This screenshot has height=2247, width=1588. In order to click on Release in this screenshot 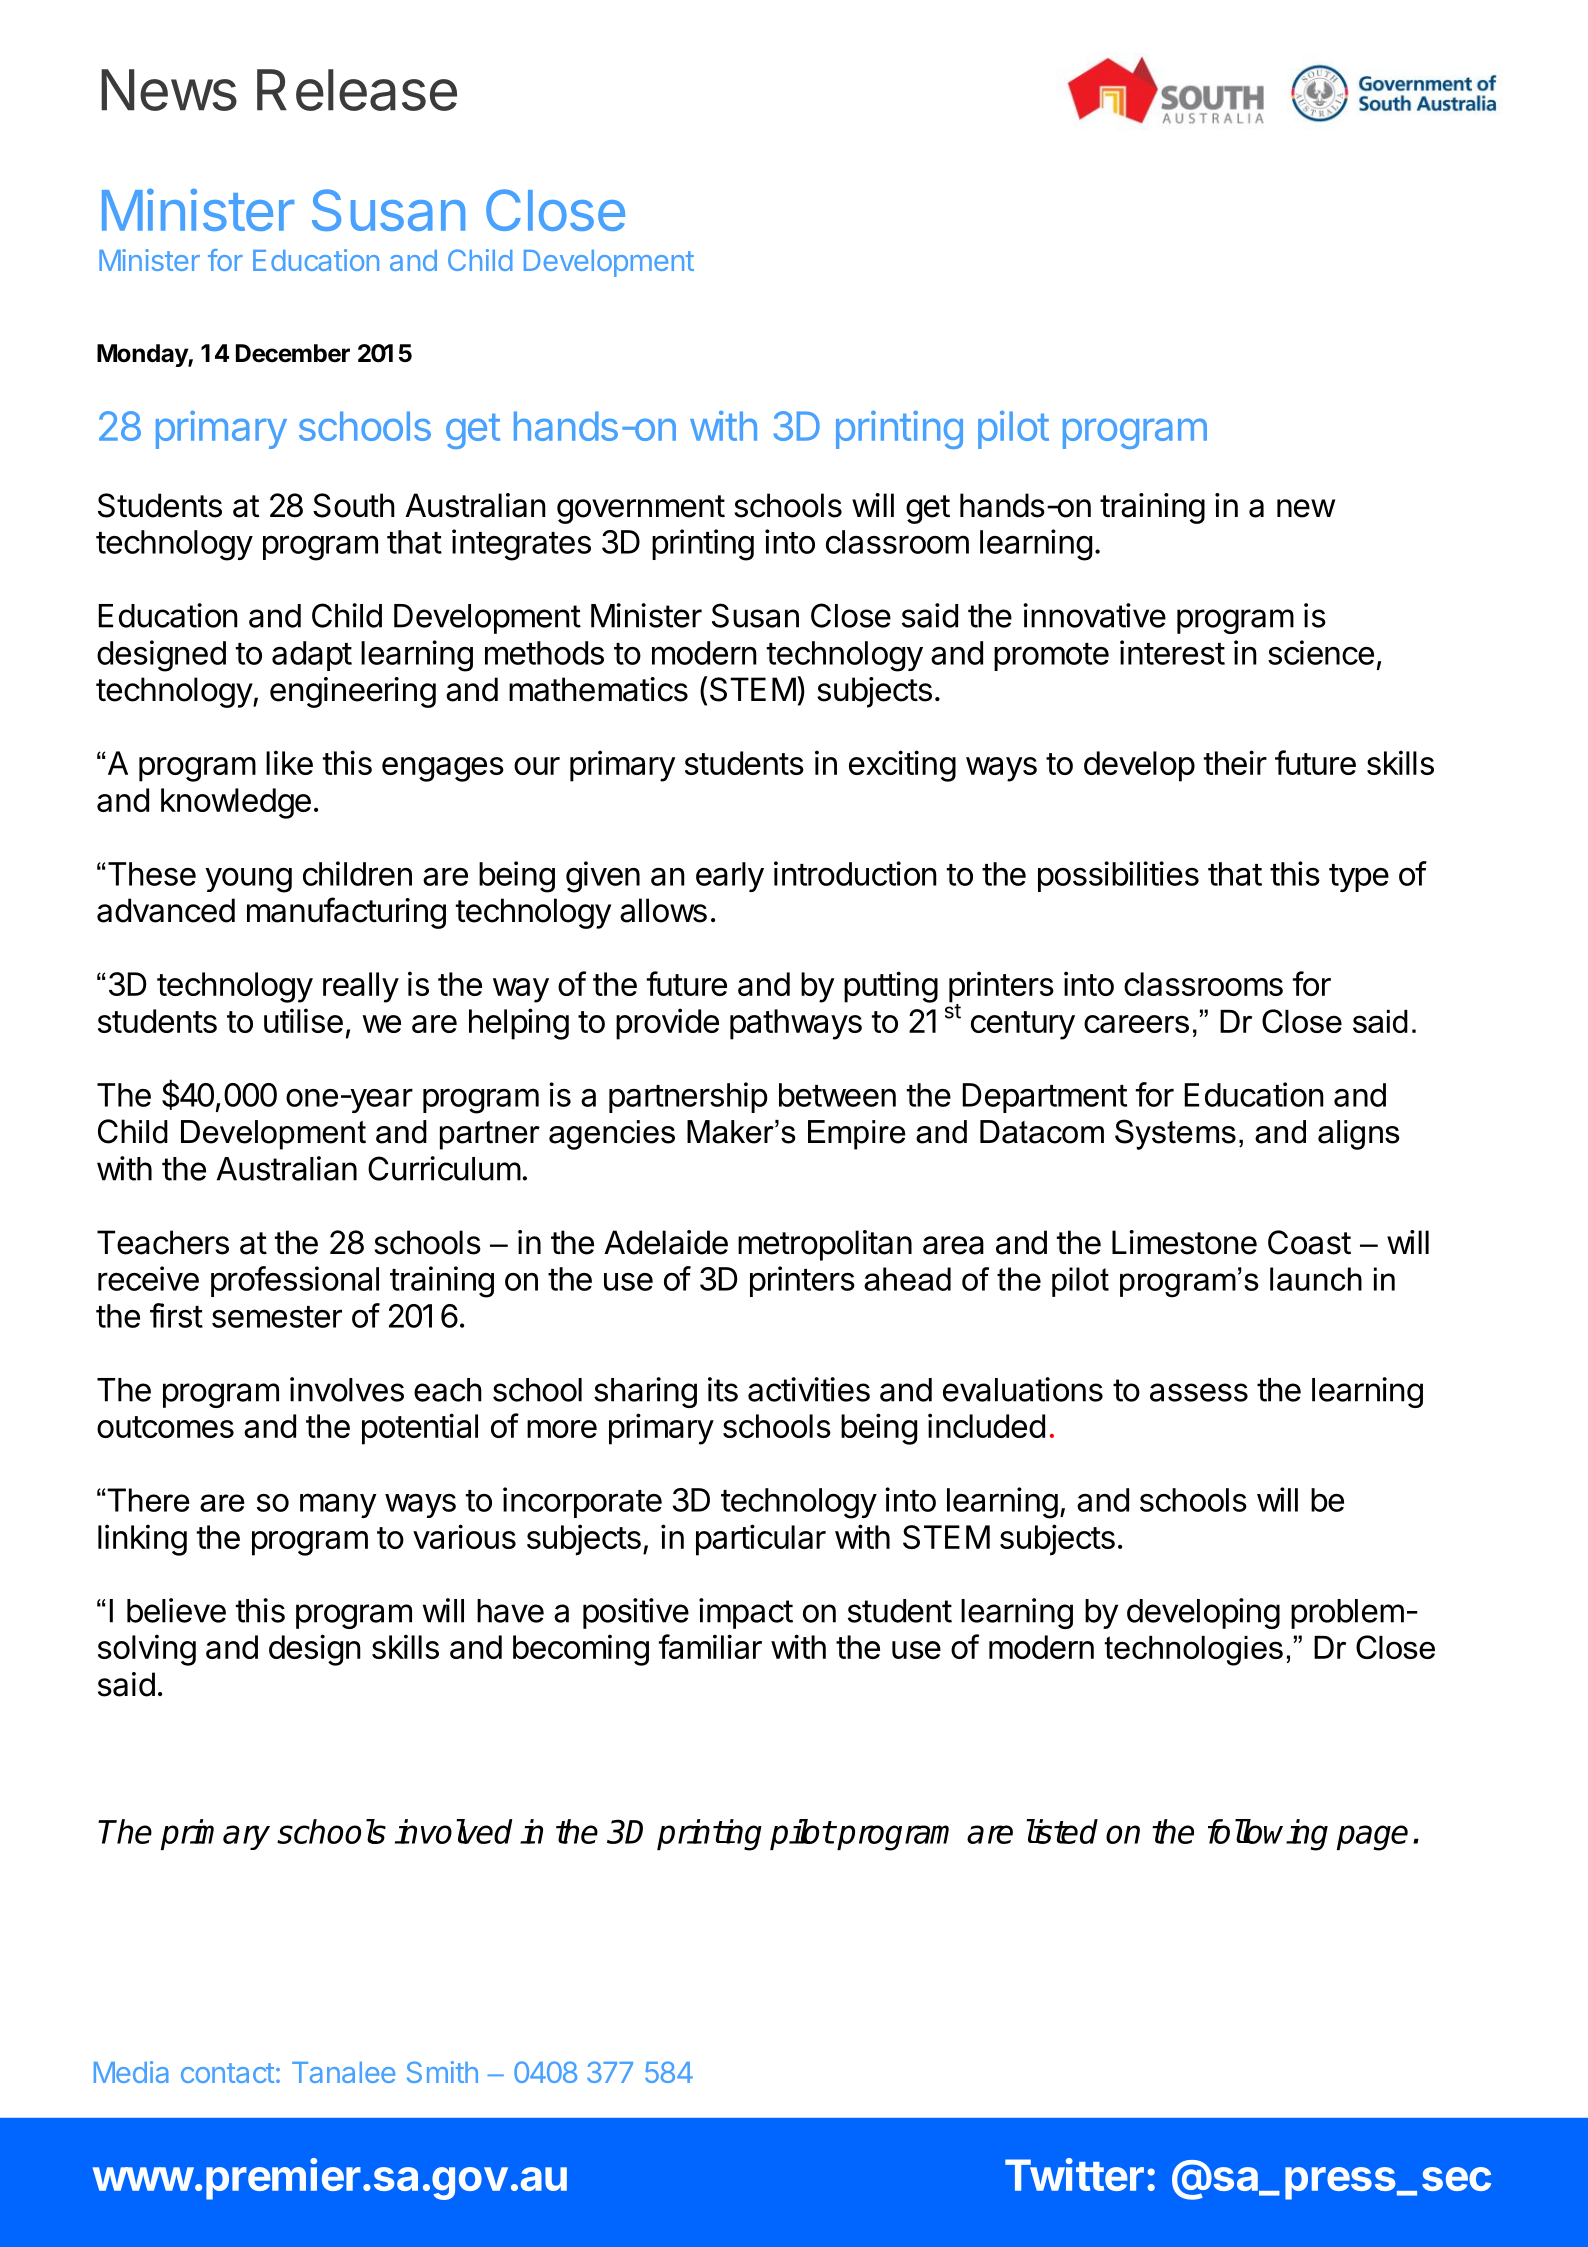, I will do `click(357, 90)`.
